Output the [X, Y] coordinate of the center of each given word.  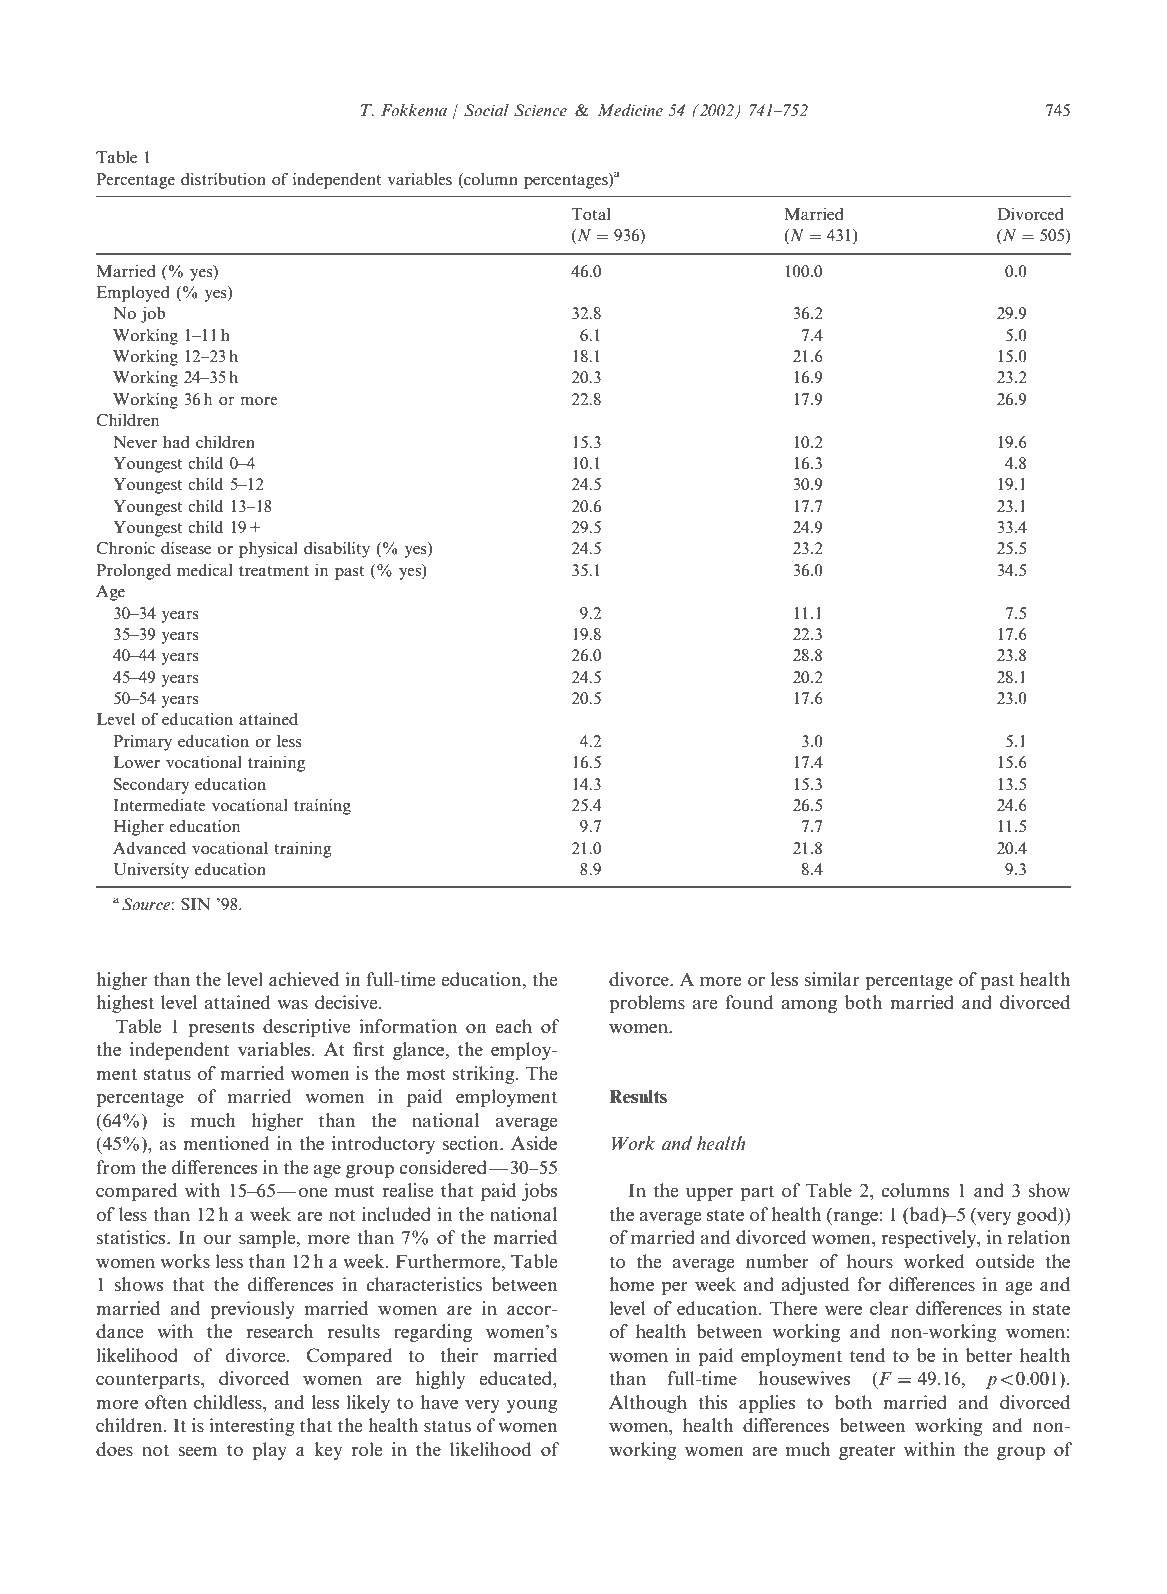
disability [337, 550]
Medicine [630, 110]
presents [221, 1029]
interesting [252, 1427]
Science [540, 110]
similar [832, 979]
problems [647, 1004]
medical [205, 570]
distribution [223, 179]
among [809, 1006]
